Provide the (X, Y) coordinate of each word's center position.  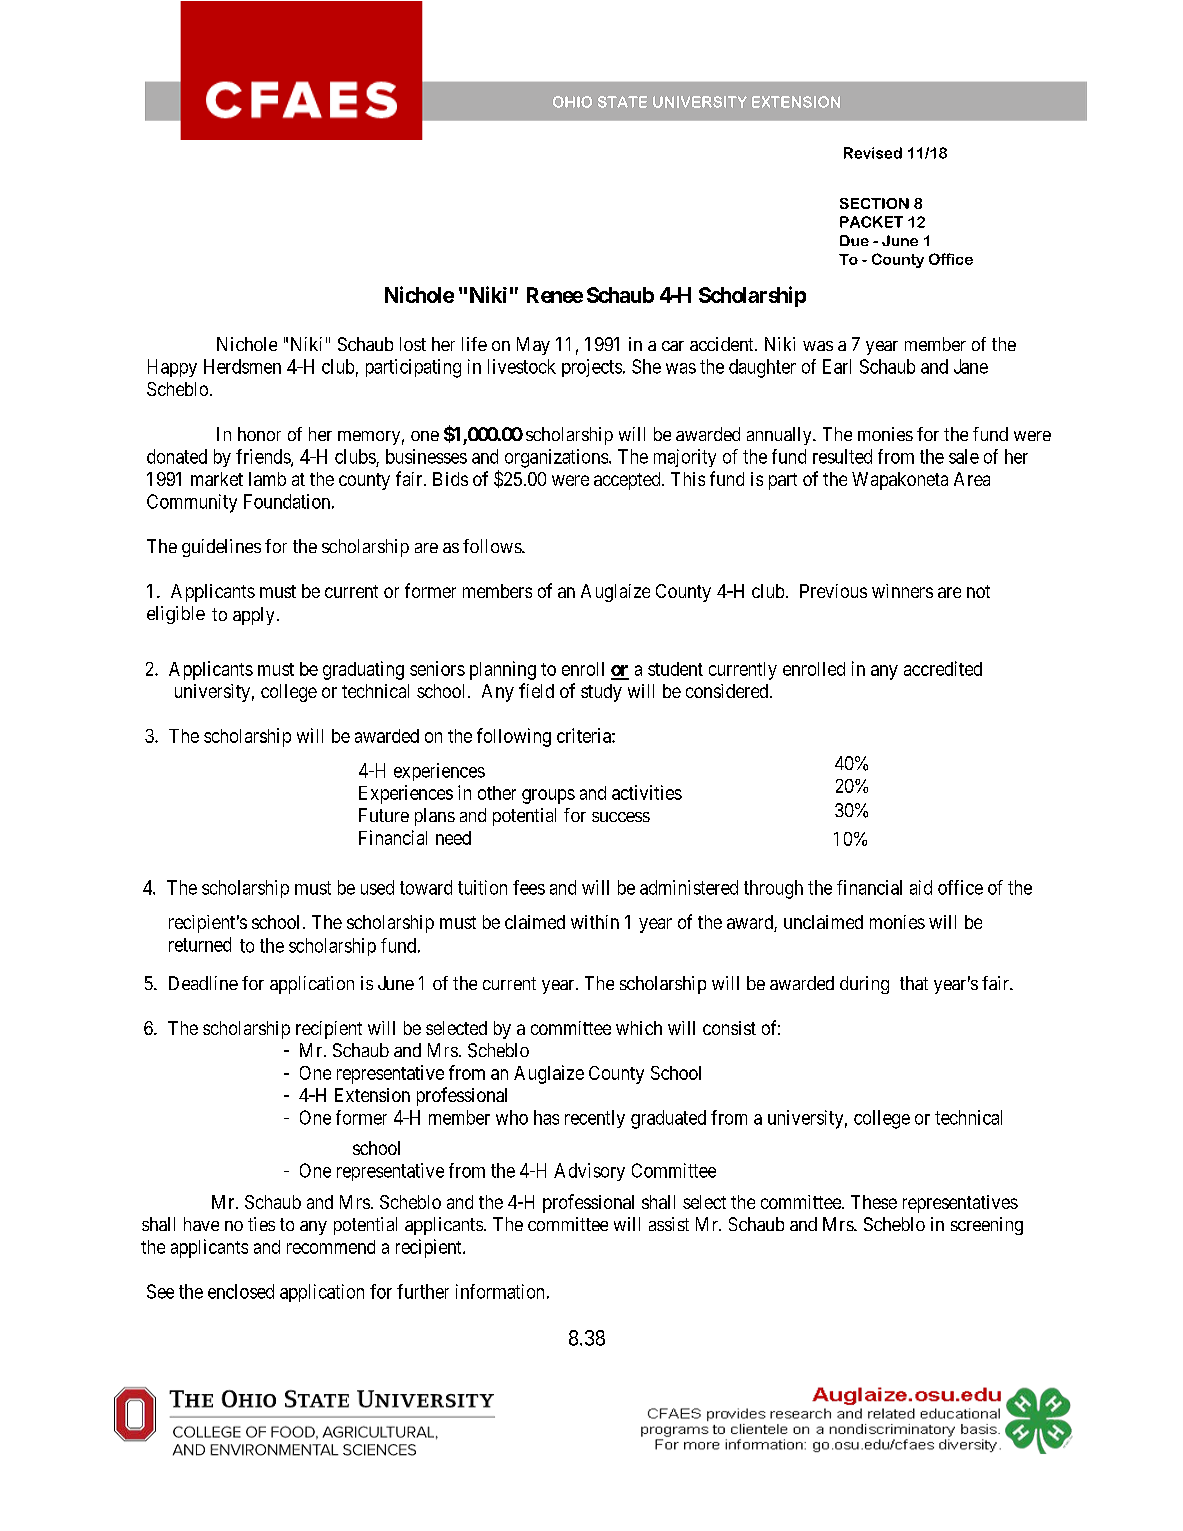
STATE (622, 102)
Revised (873, 153)
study (601, 693)
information (500, 1291)
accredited (943, 668)
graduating (363, 670)
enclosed (241, 1291)
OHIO (572, 102)
